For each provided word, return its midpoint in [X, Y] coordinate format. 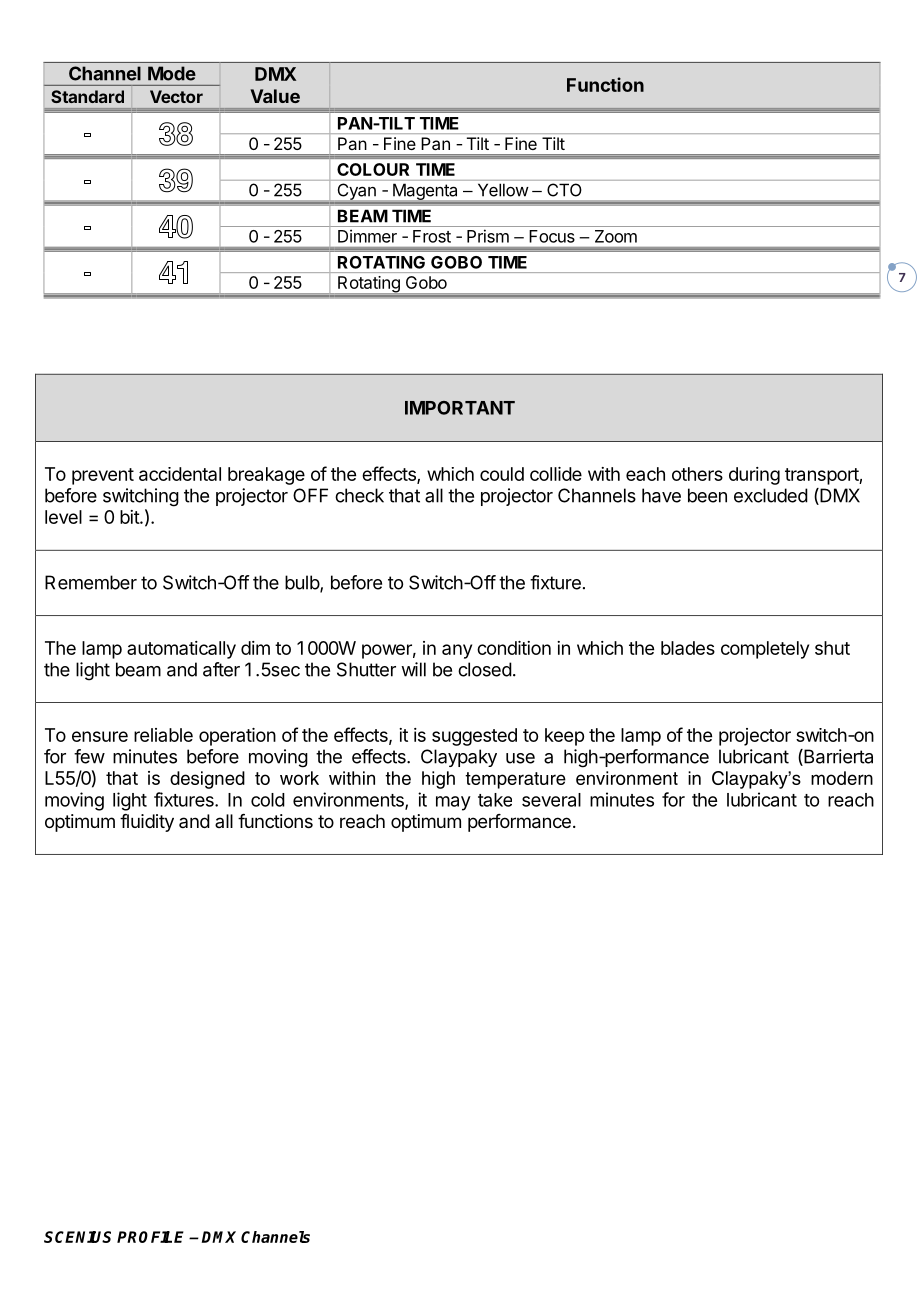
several [551, 800]
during [754, 476]
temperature [515, 780]
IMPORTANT [460, 408]
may [453, 803]
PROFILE [150, 1237]
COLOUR [373, 169]
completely [765, 650]
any [457, 651]
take [495, 800]
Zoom [616, 236]
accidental [180, 474]
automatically [181, 650]
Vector [176, 96]
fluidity [147, 823]
